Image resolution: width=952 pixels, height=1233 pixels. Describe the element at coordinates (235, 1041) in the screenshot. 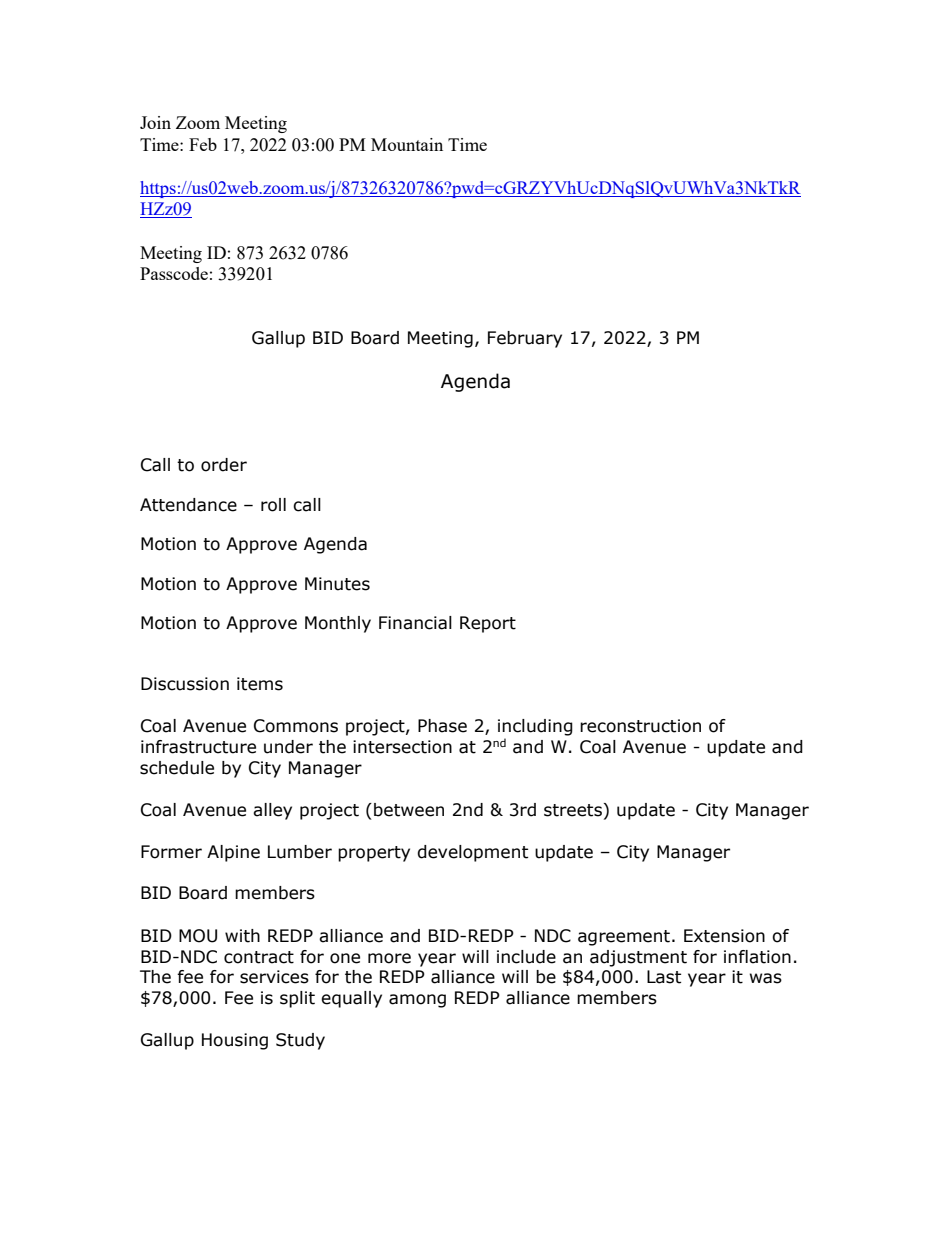

I see `Housing` at that location.
